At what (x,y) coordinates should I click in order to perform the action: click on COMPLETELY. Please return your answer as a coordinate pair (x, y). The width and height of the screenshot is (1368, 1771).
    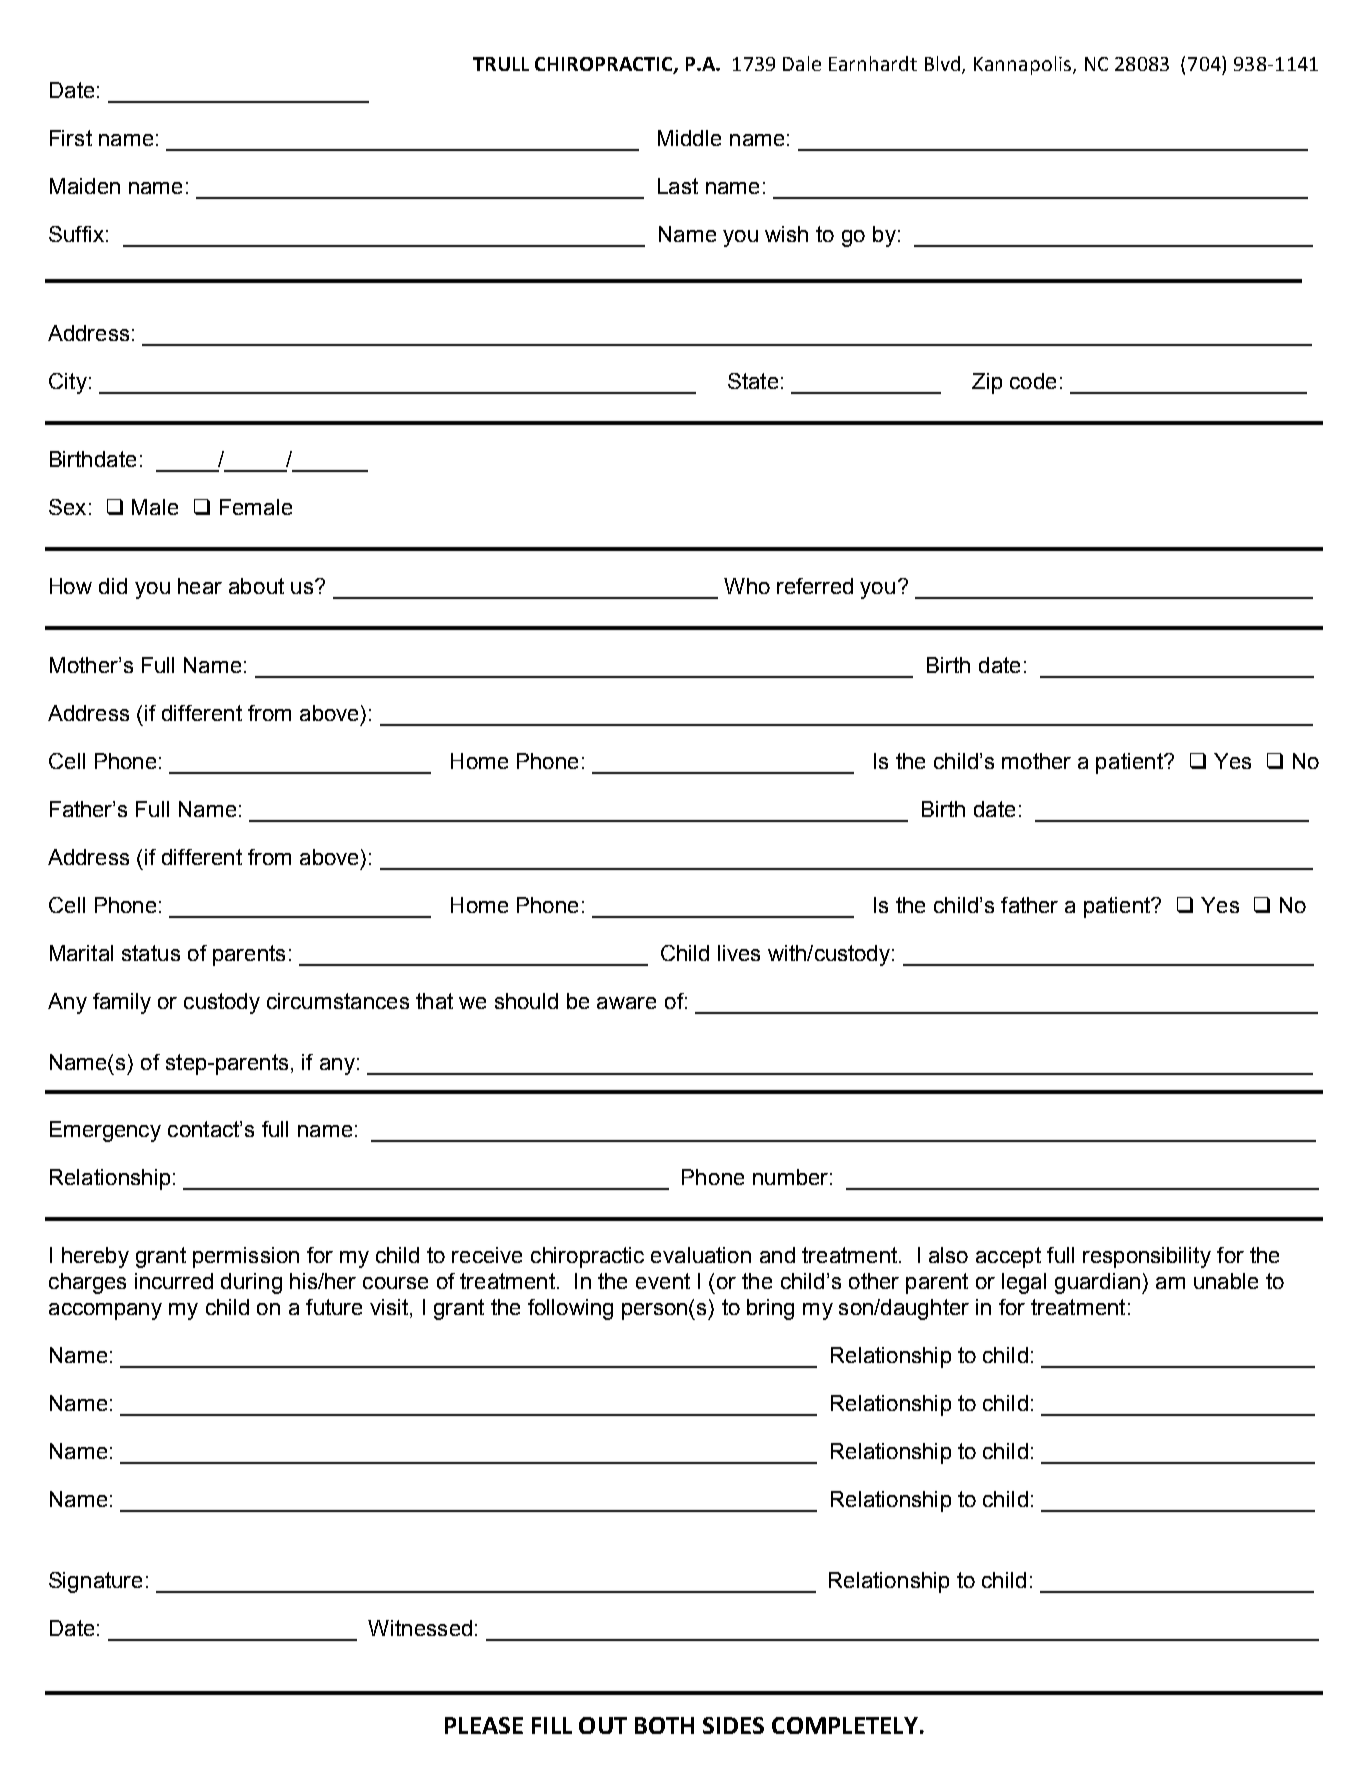
    Looking at the image, I should click on (845, 1725).
